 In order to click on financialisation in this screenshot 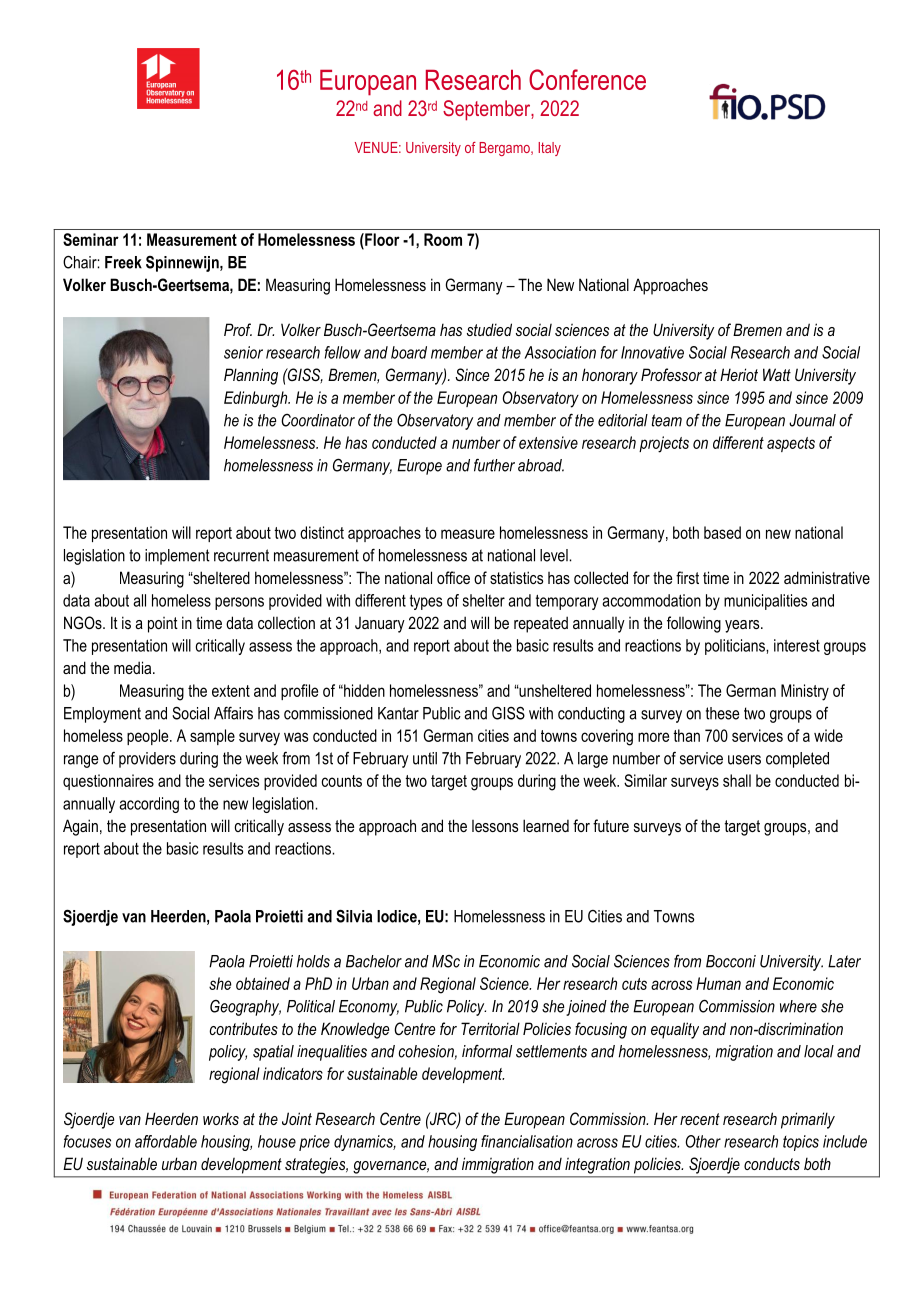, I will do `click(527, 1141)`.
